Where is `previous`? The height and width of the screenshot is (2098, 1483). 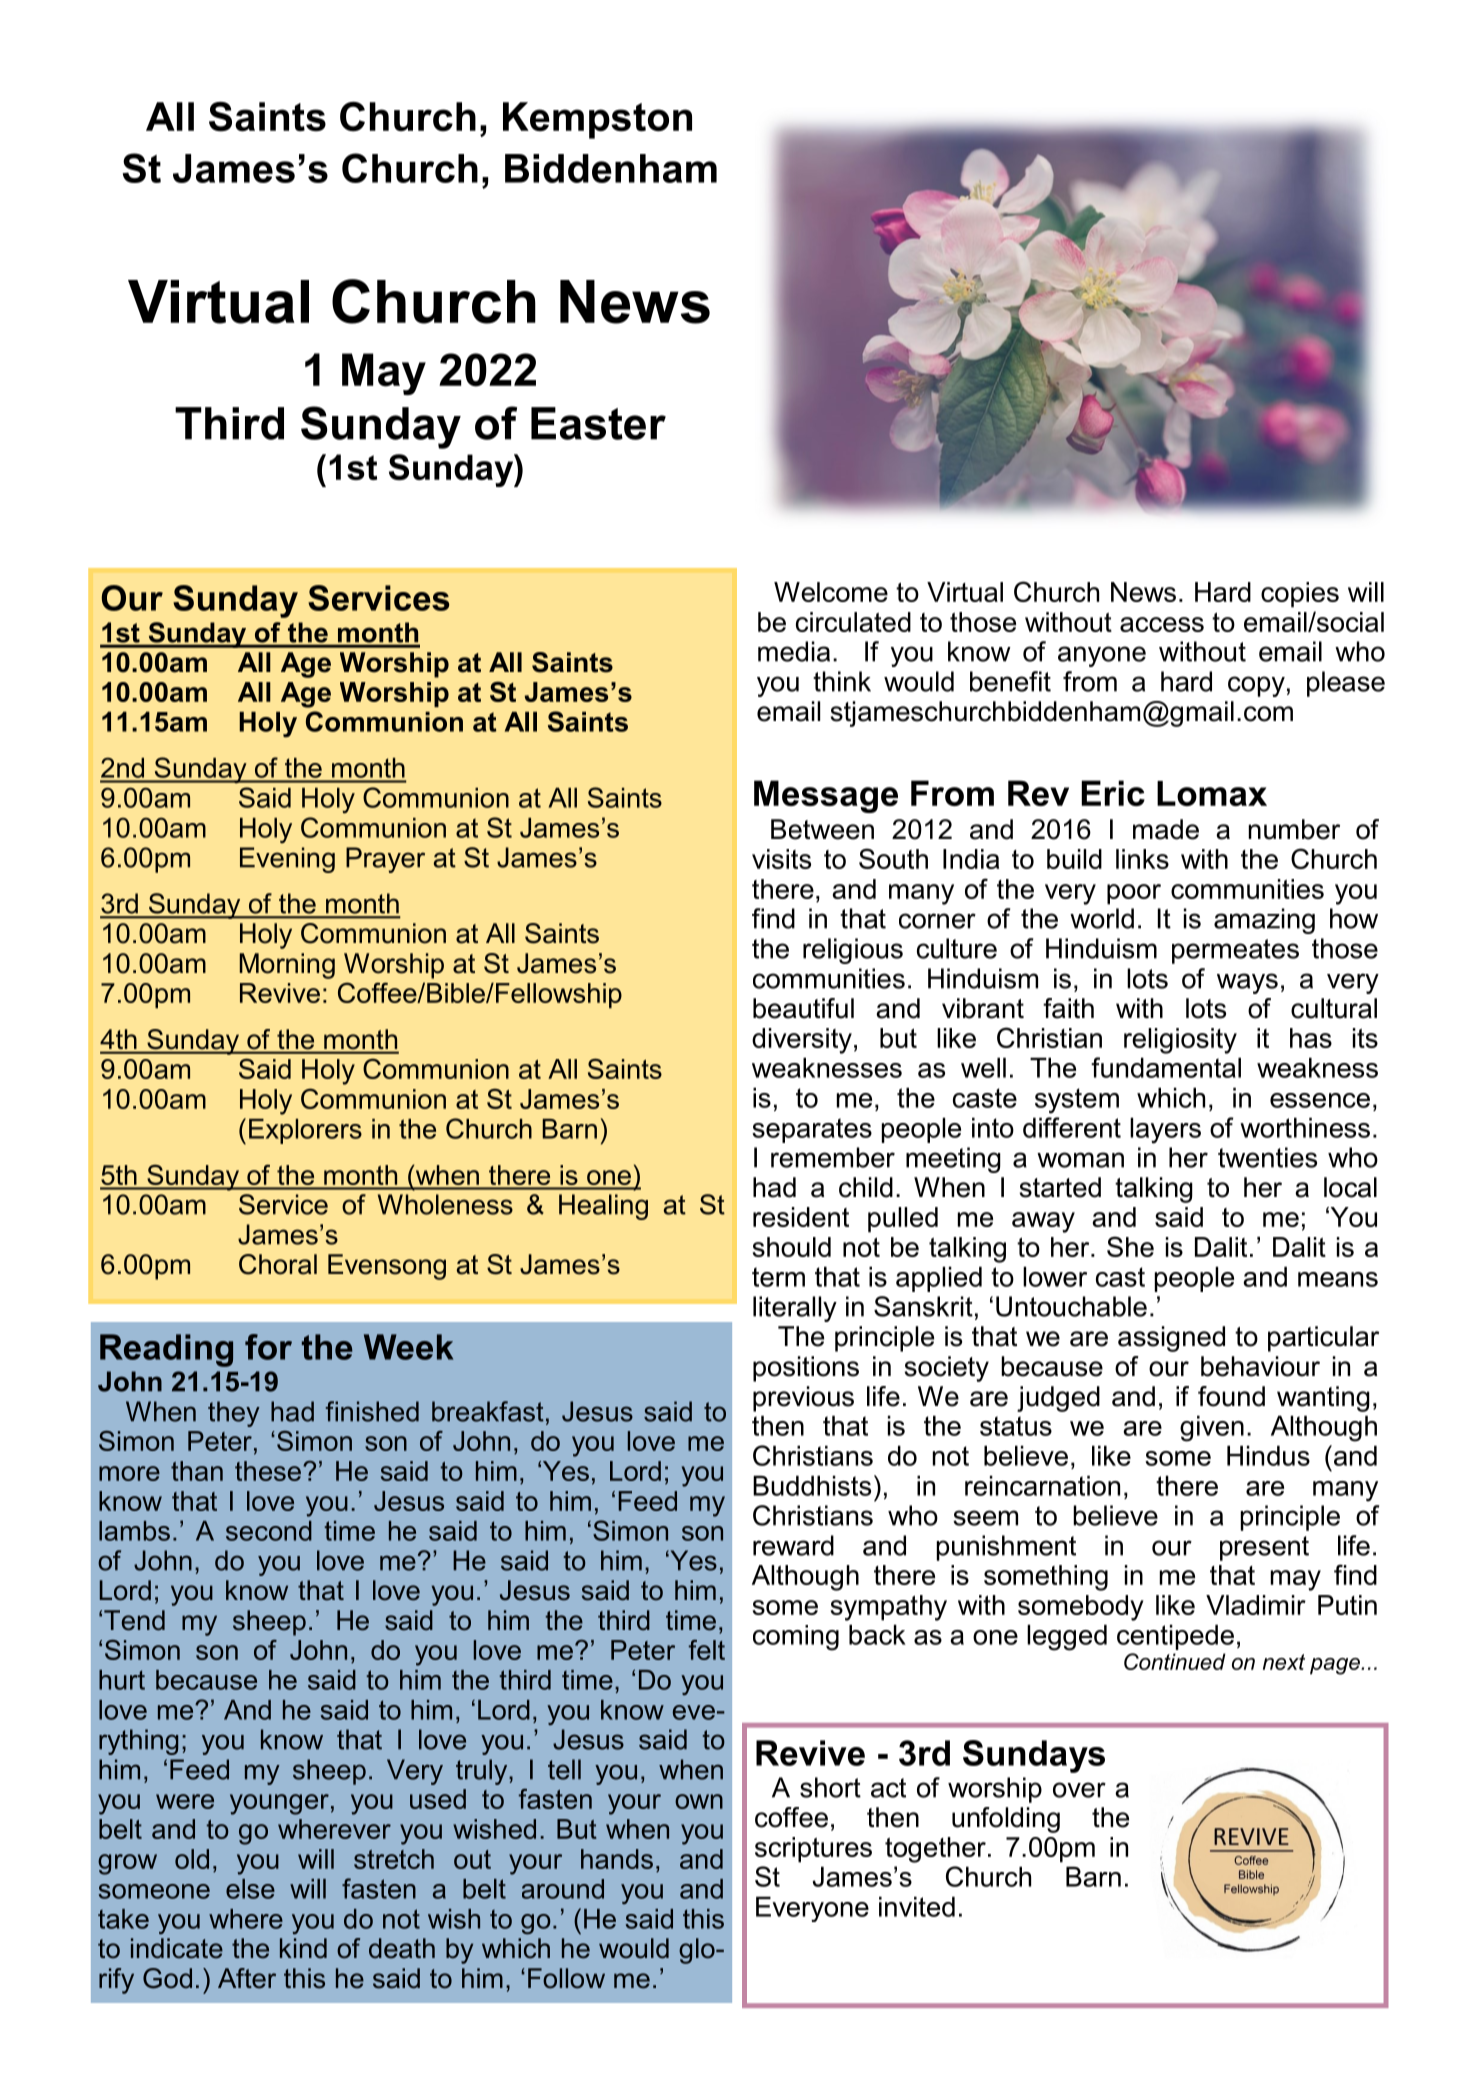
previous is located at coordinates (803, 1399).
